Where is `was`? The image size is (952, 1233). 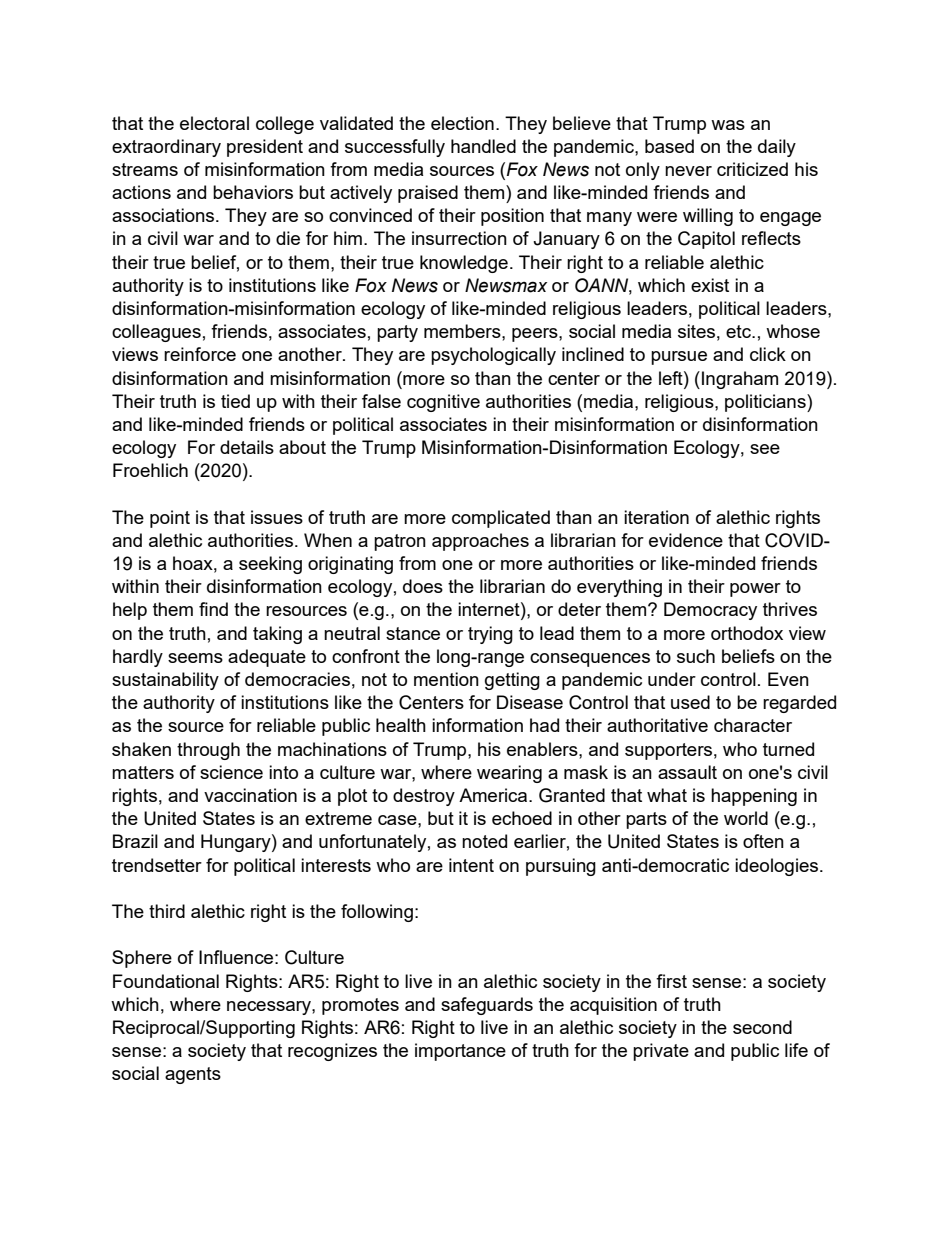
was is located at coordinates (728, 125).
